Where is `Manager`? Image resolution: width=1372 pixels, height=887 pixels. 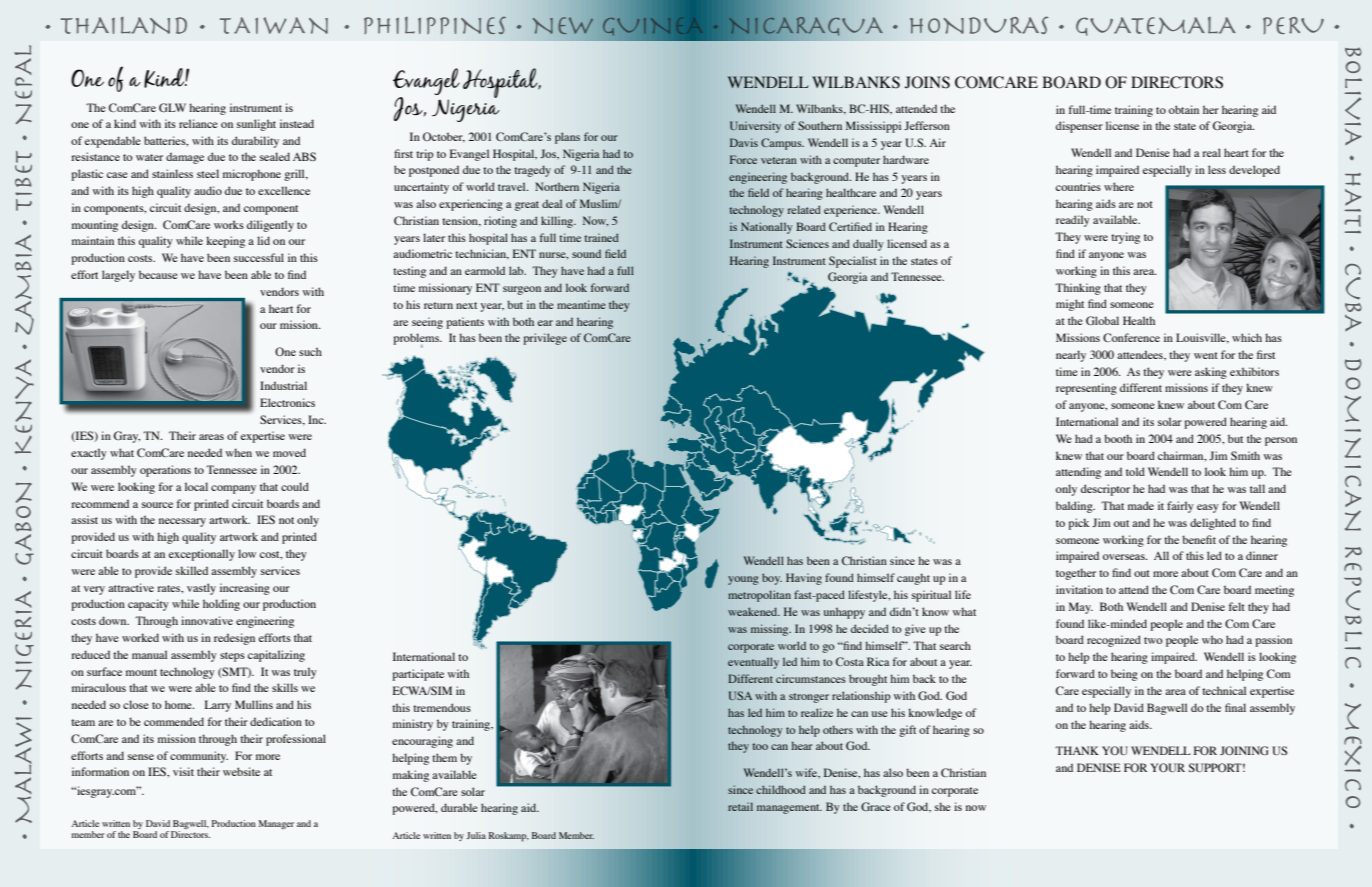
Manager is located at coordinates (276, 824).
